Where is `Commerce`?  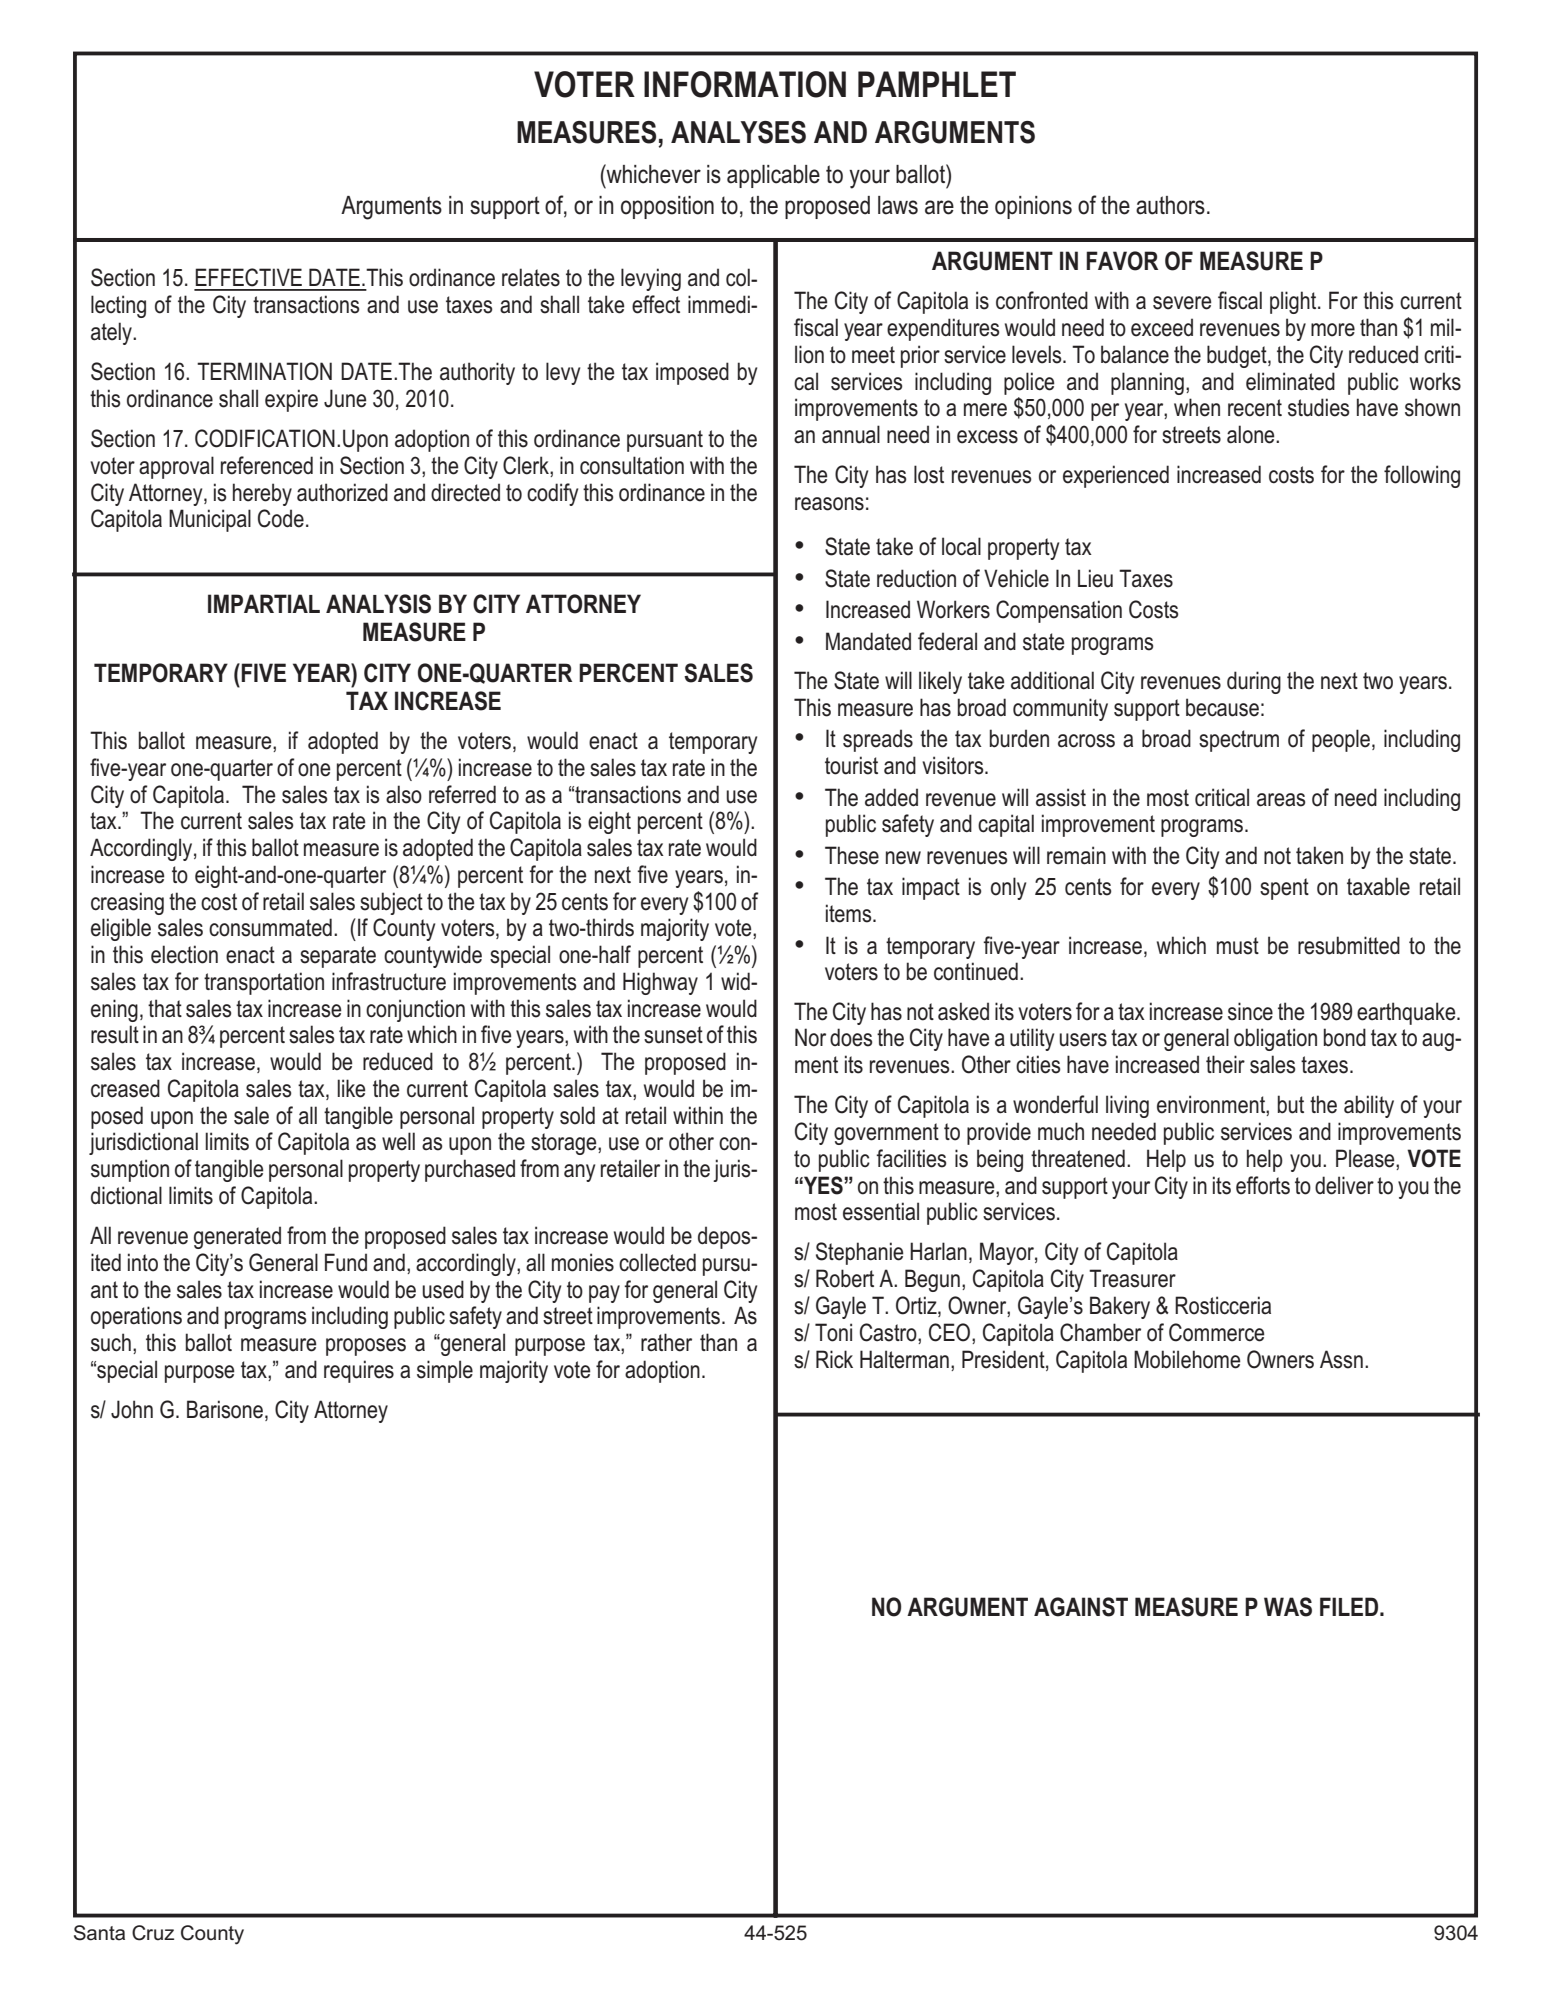 Commerce is located at coordinates (1216, 1332).
